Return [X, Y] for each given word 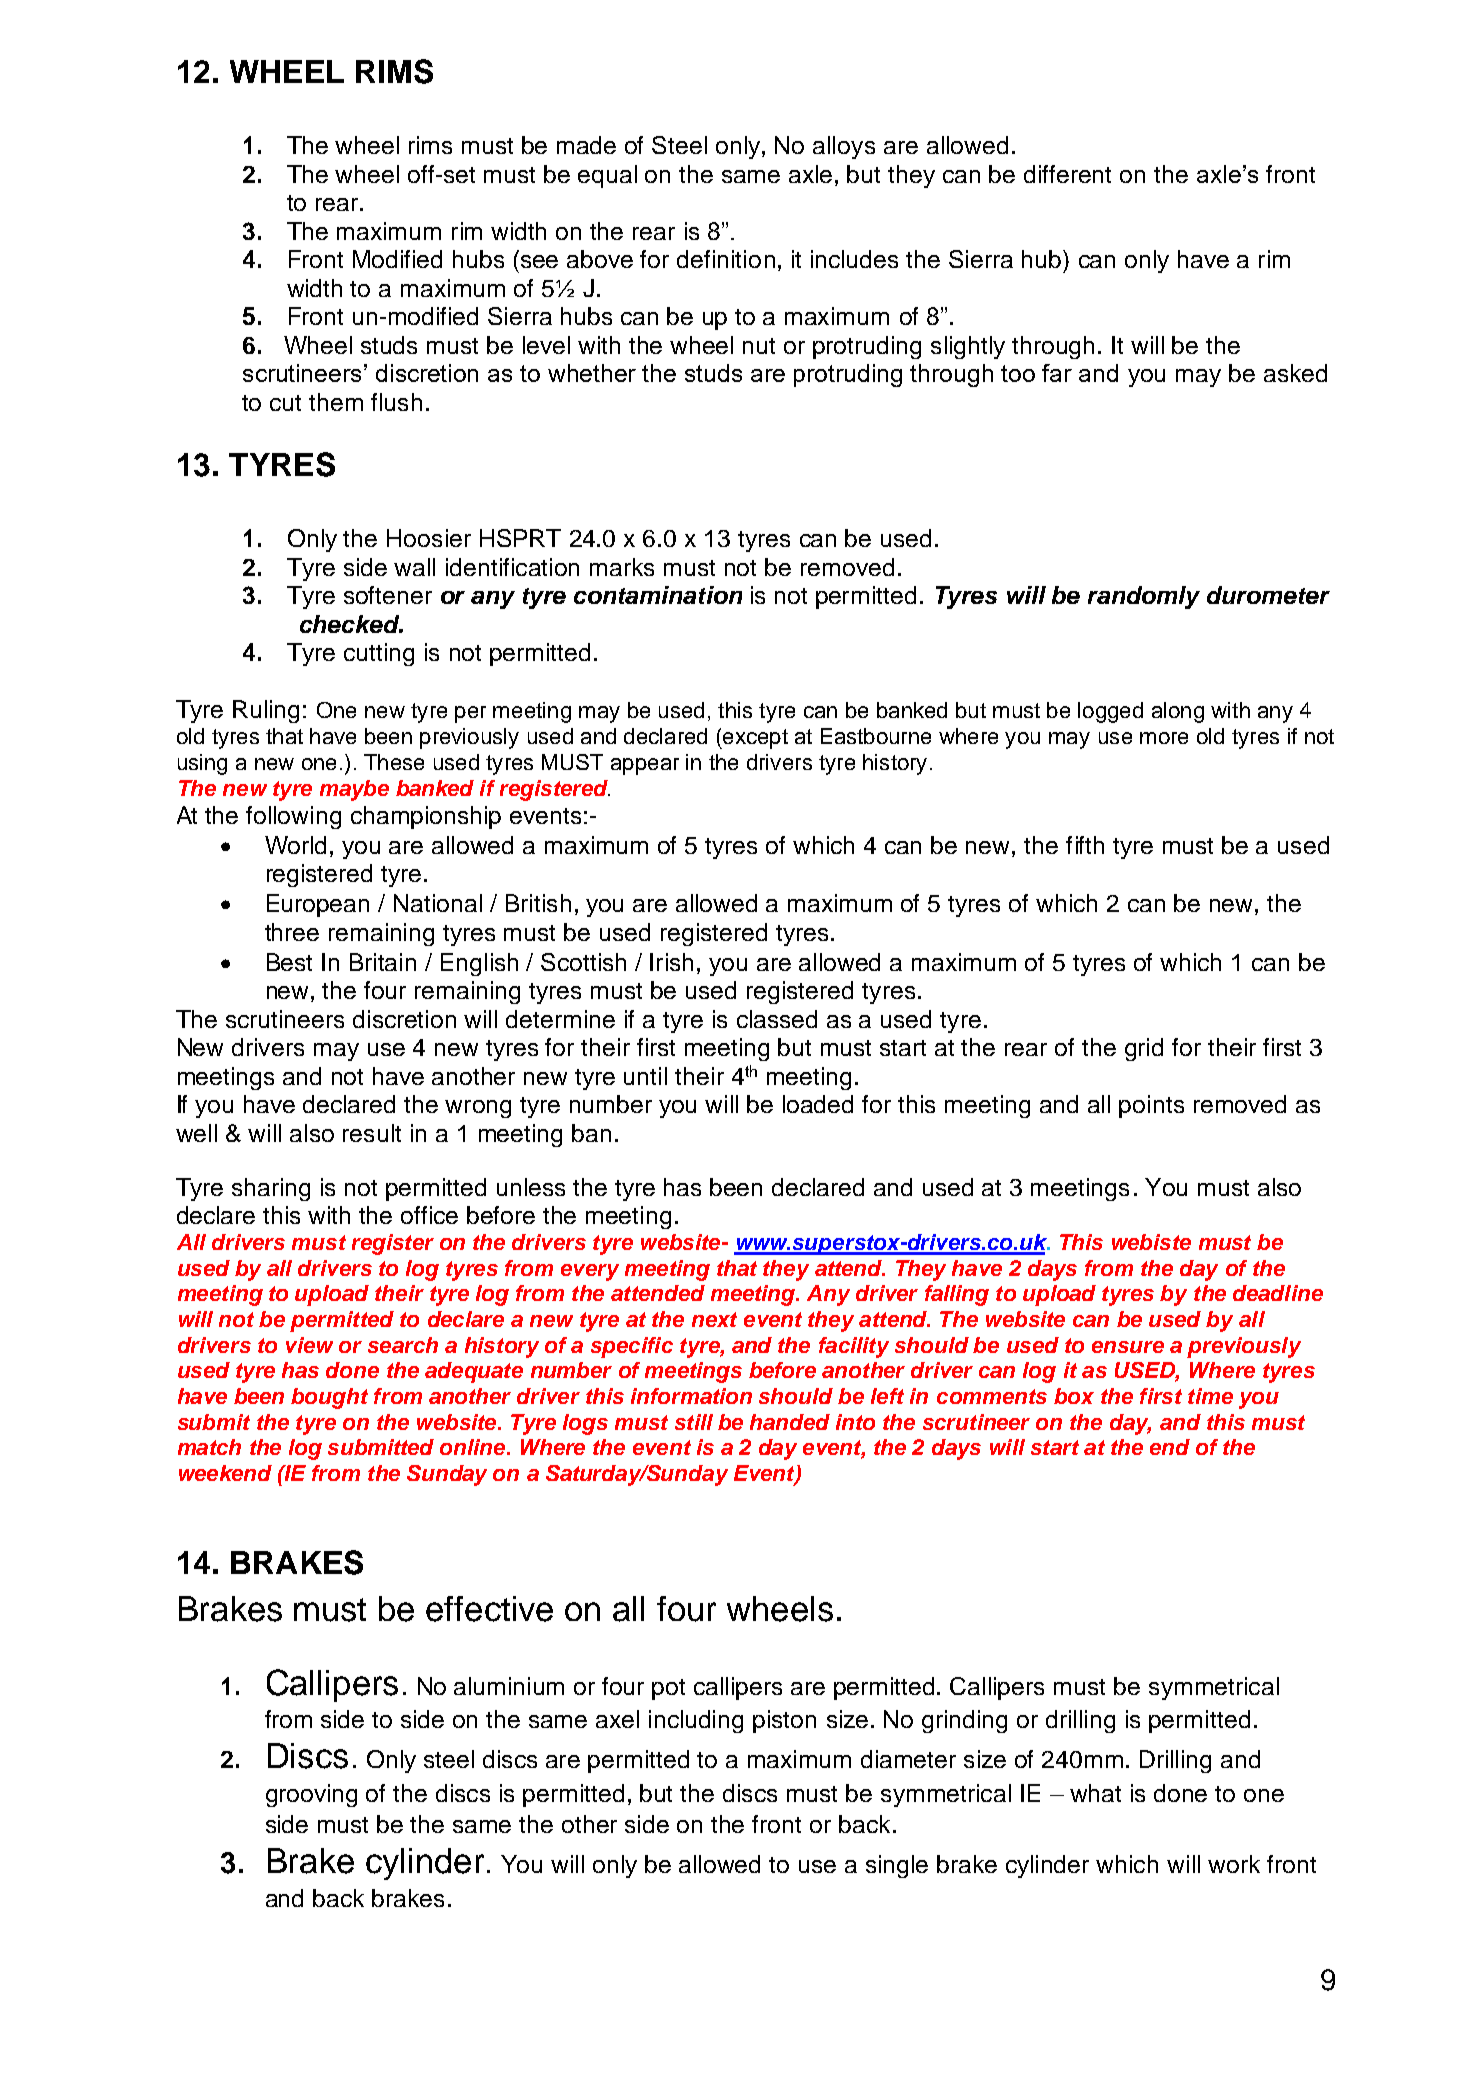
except [754, 739]
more [1164, 738]
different [1067, 174]
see [539, 261]
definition [726, 259]
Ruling [266, 711]
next [714, 1319]
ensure [1128, 1347]
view [309, 1345]
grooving [311, 1795]
